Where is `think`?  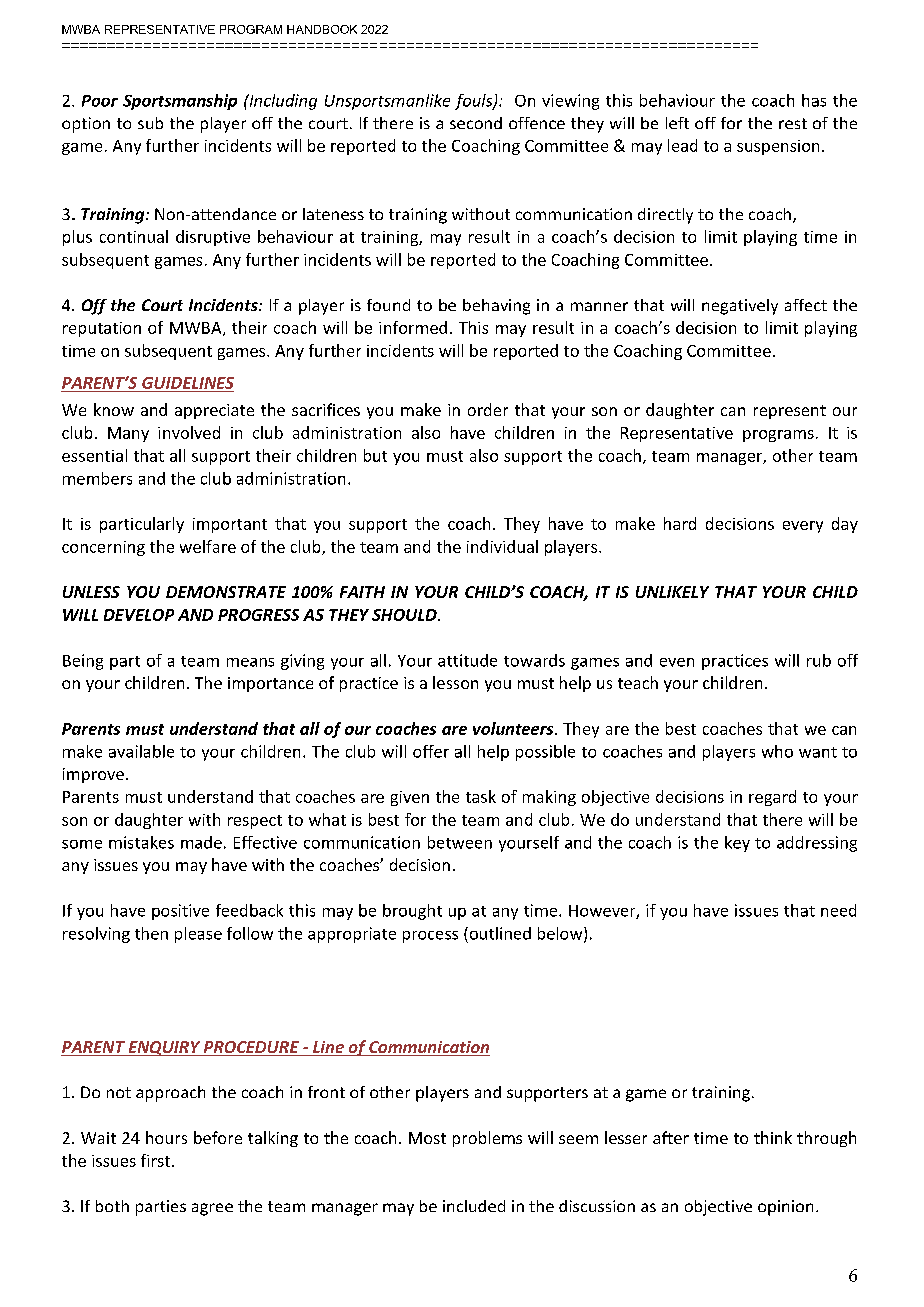 think is located at coordinates (773, 1137).
